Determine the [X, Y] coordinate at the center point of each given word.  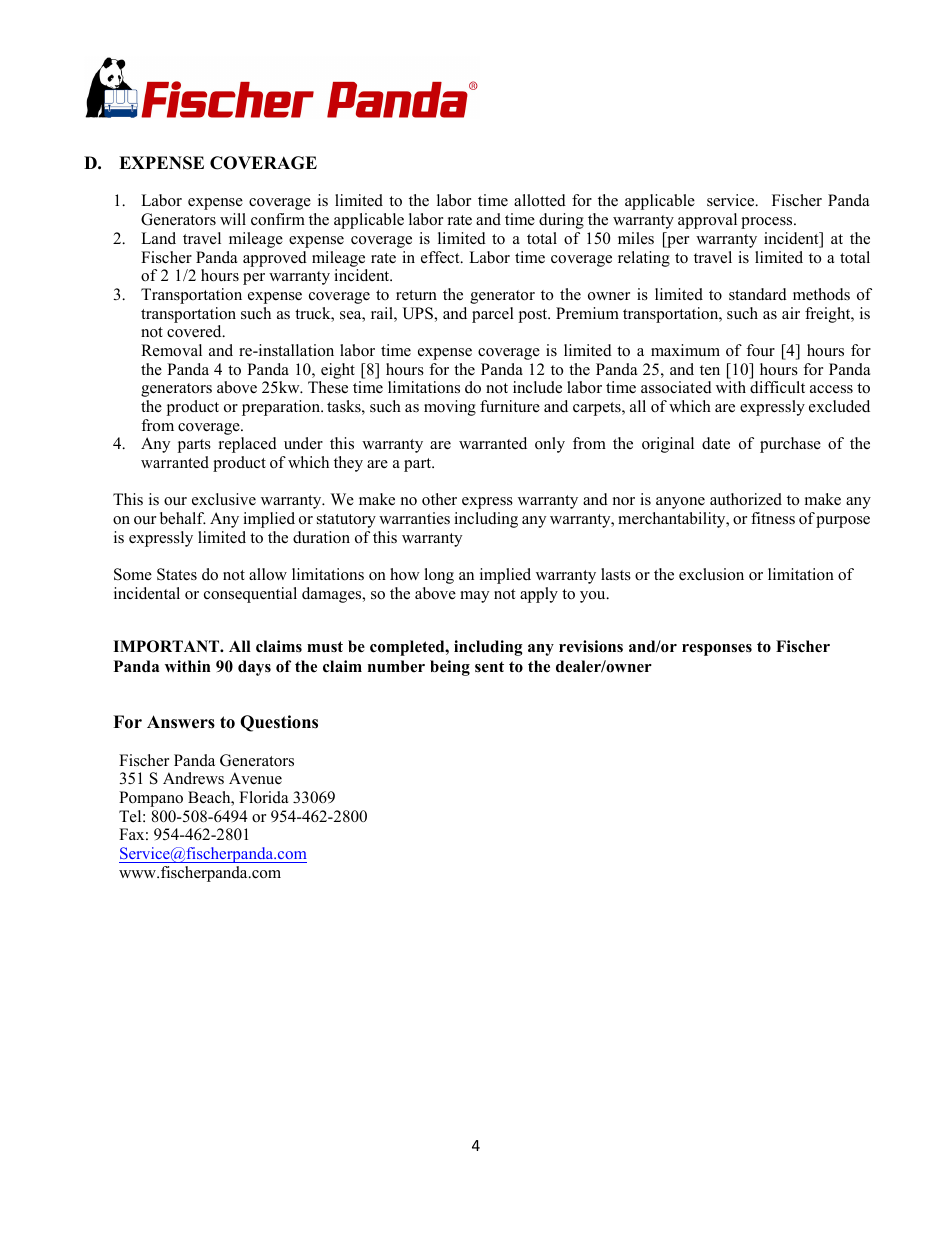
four [760, 350]
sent [489, 667]
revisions [591, 646]
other [439, 499]
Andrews [193, 778]
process [768, 223]
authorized [746, 499]
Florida [263, 797]
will [233, 219]
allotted [540, 200]
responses [717, 650]
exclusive [224, 499]
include [537, 387]
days [254, 668]
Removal [171, 350]
